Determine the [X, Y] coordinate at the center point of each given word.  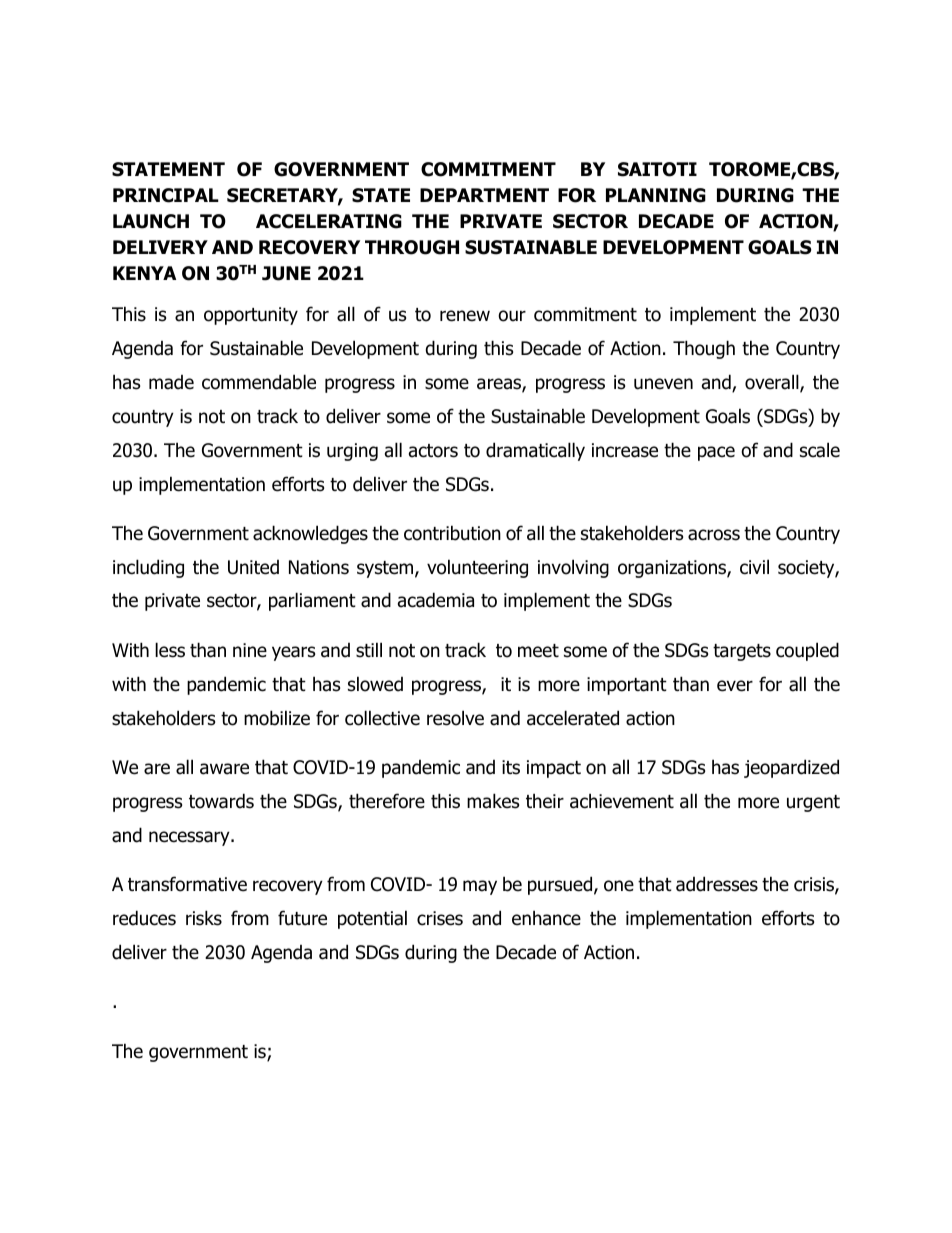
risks [204, 918]
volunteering [477, 568]
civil [754, 567]
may [480, 887]
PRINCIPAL [166, 195]
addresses [717, 884]
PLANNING [656, 195]
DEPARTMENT [484, 195]
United [253, 567]
